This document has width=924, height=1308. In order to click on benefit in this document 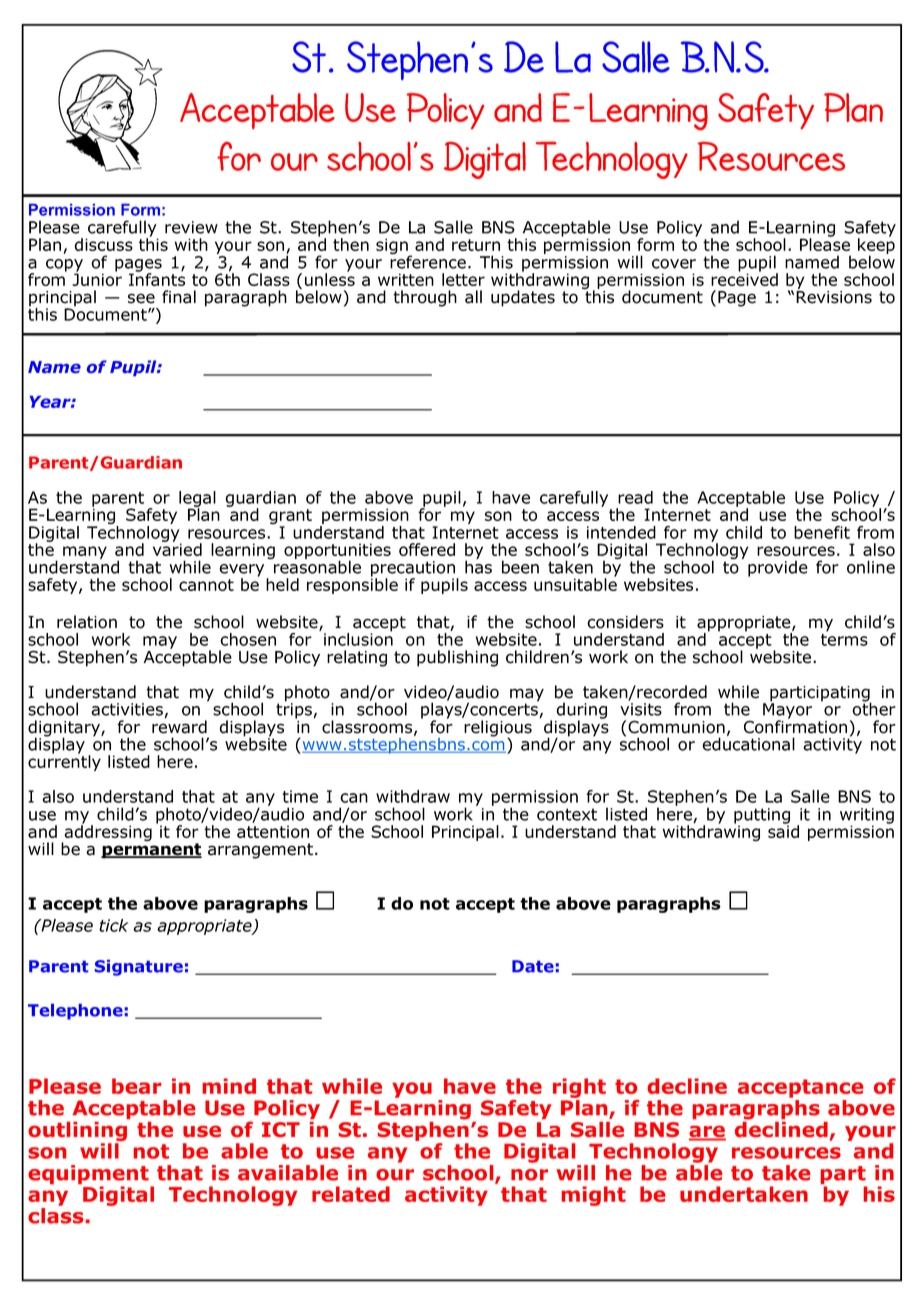, I will do `click(822, 532)`.
